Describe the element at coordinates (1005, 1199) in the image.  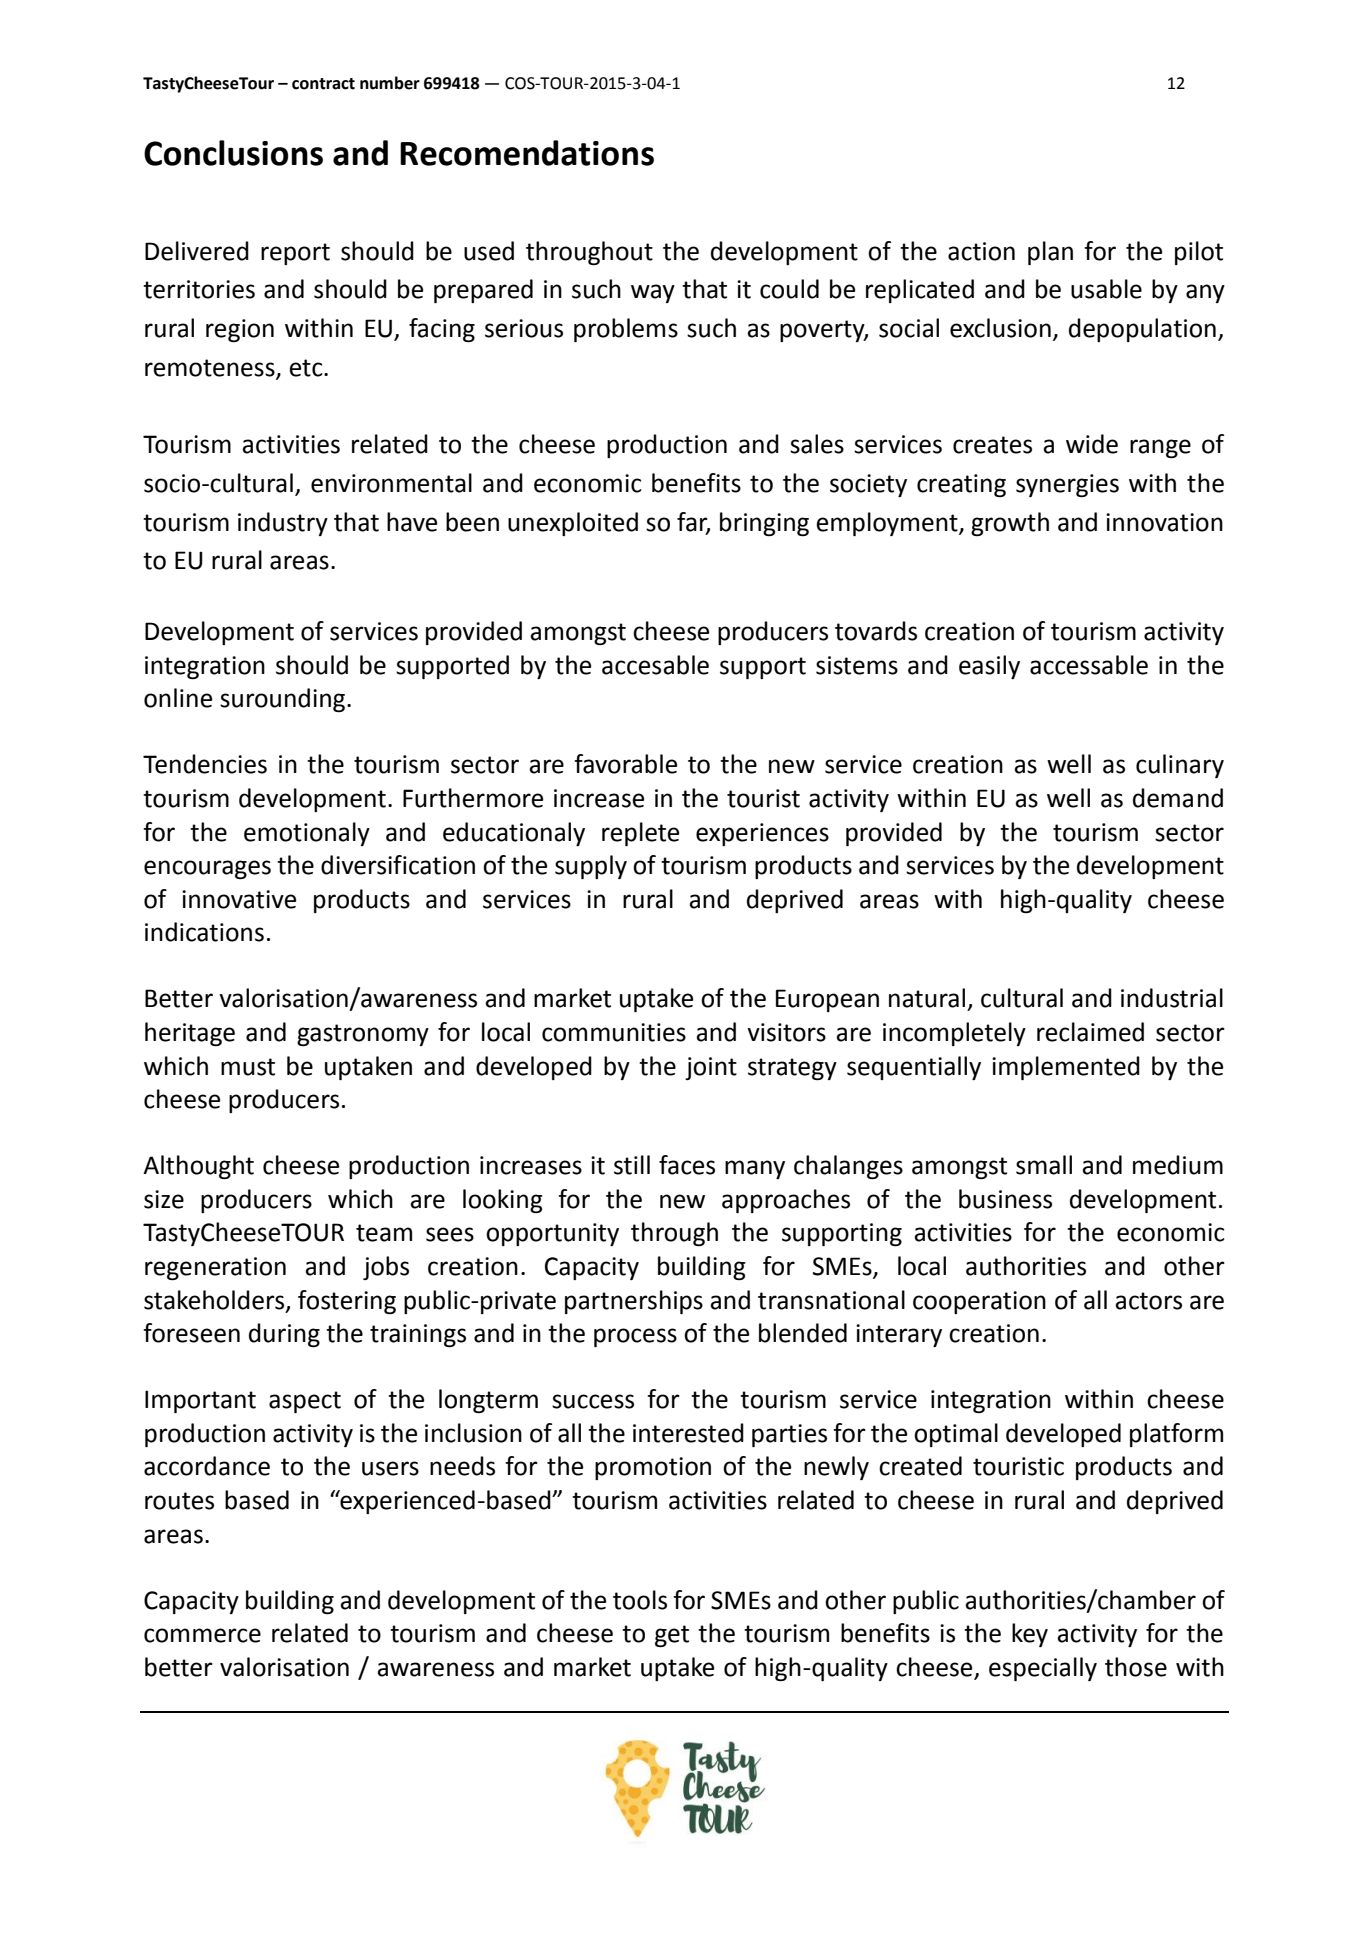
I see `business` at that location.
